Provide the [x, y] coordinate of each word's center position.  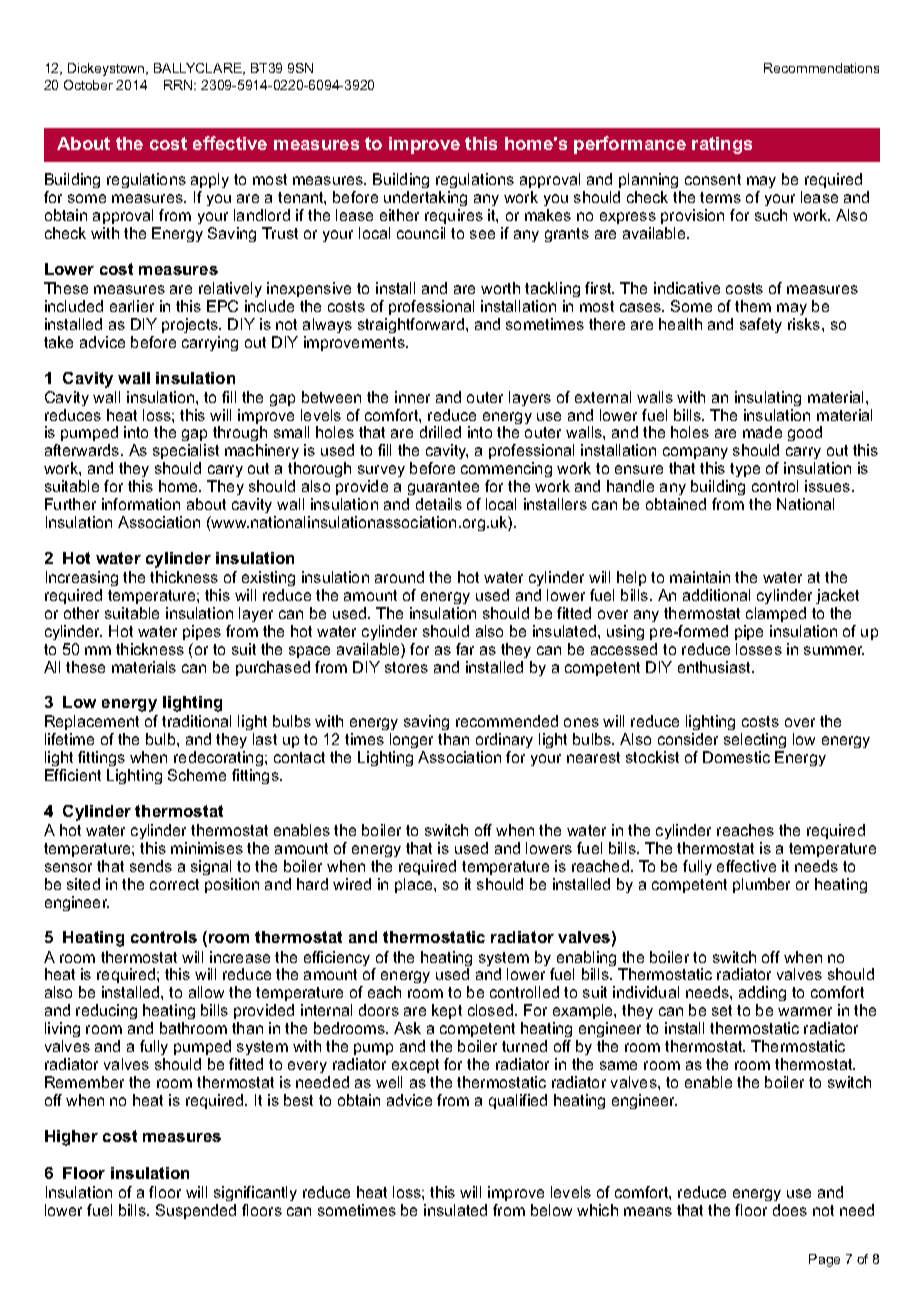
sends [151, 866]
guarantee [444, 490]
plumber [761, 885]
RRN [179, 85]
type [745, 470]
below [551, 1210]
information [141, 504]
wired [352, 884]
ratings [722, 145]
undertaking [425, 200]
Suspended [196, 1211]
